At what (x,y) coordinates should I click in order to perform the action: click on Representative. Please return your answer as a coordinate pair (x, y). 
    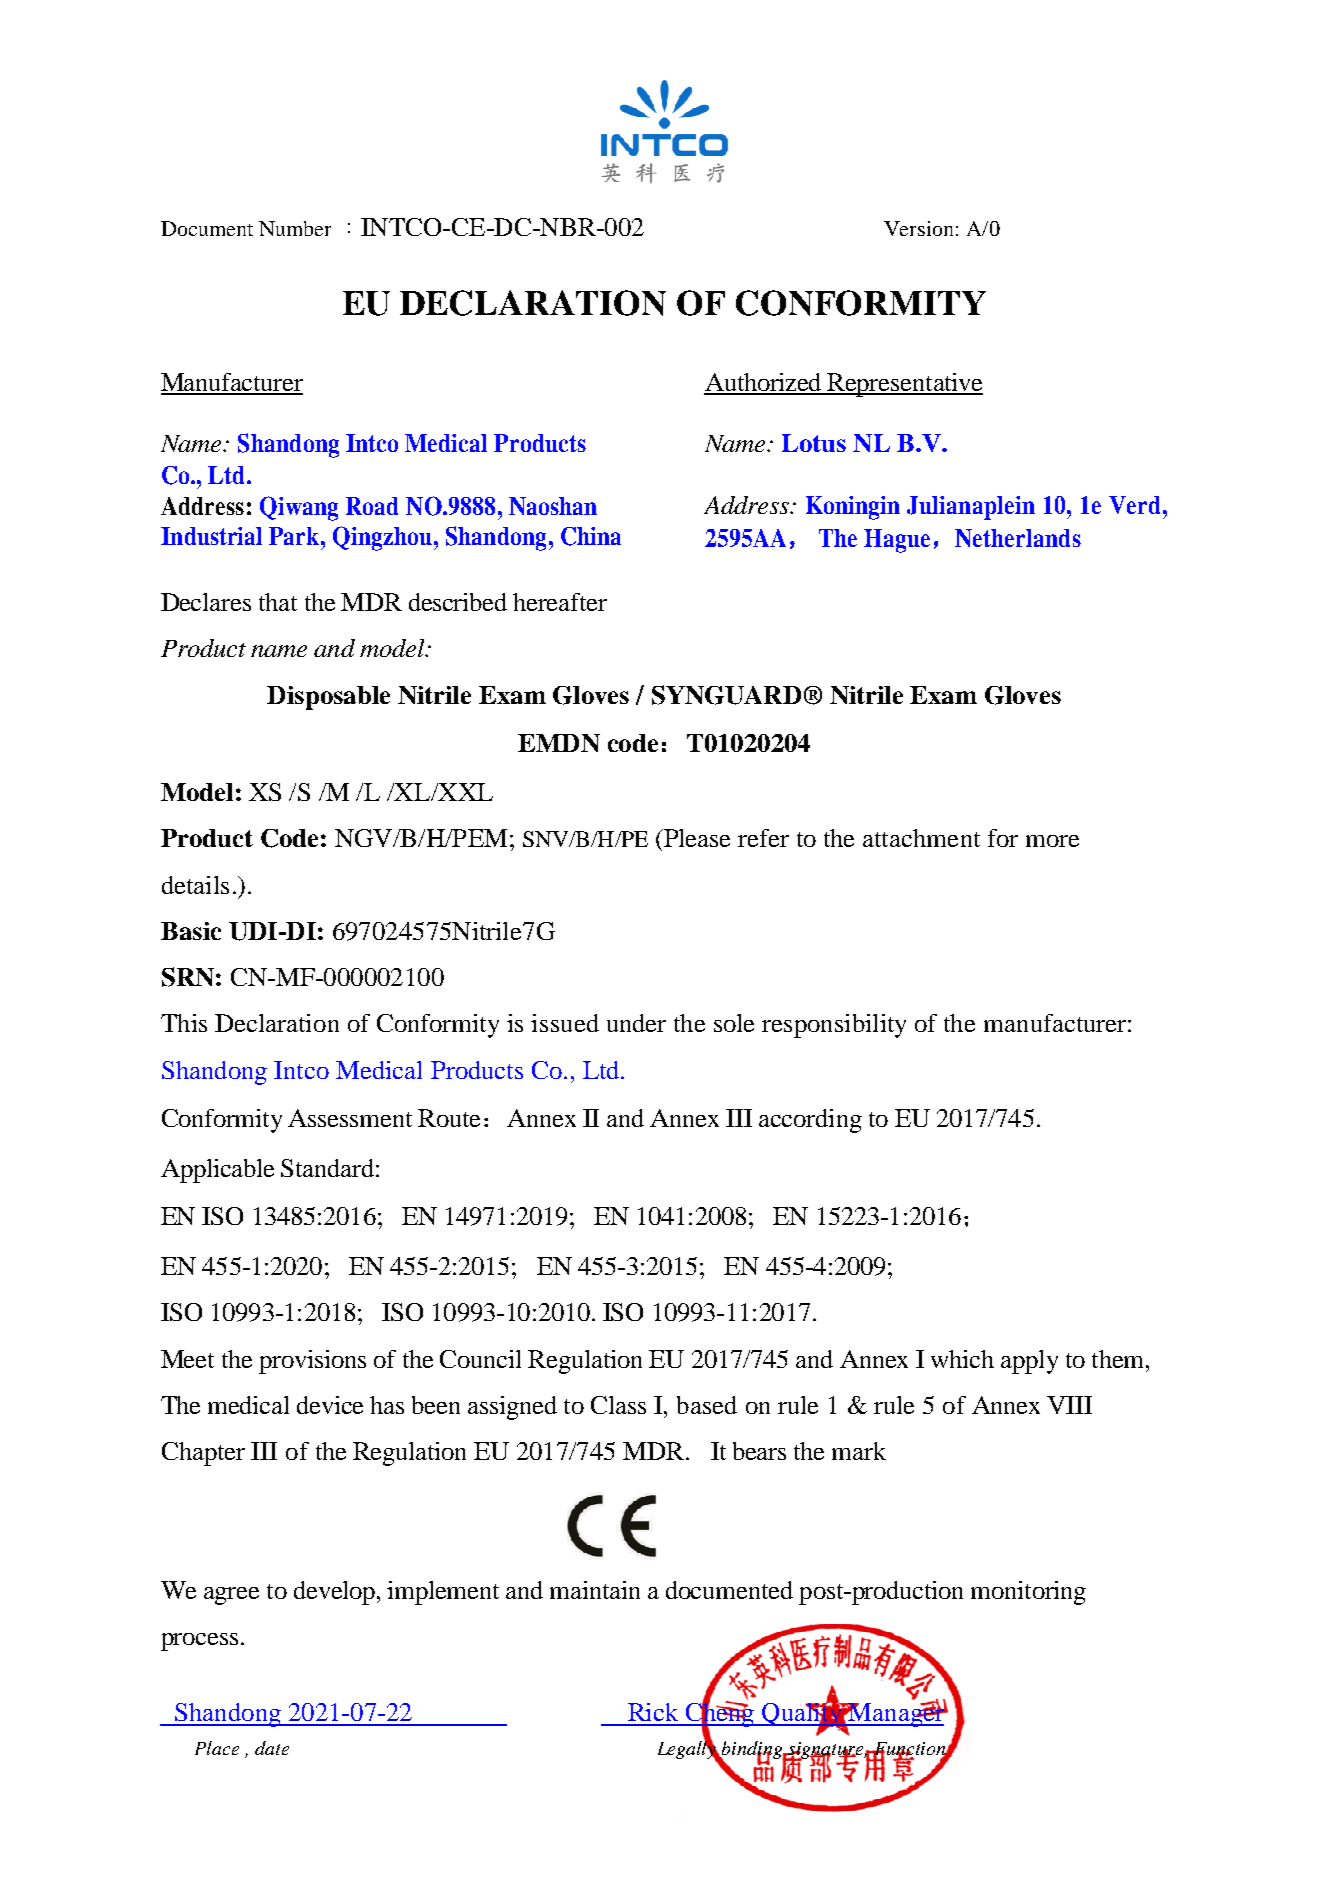
    Looking at the image, I should click on (904, 385).
